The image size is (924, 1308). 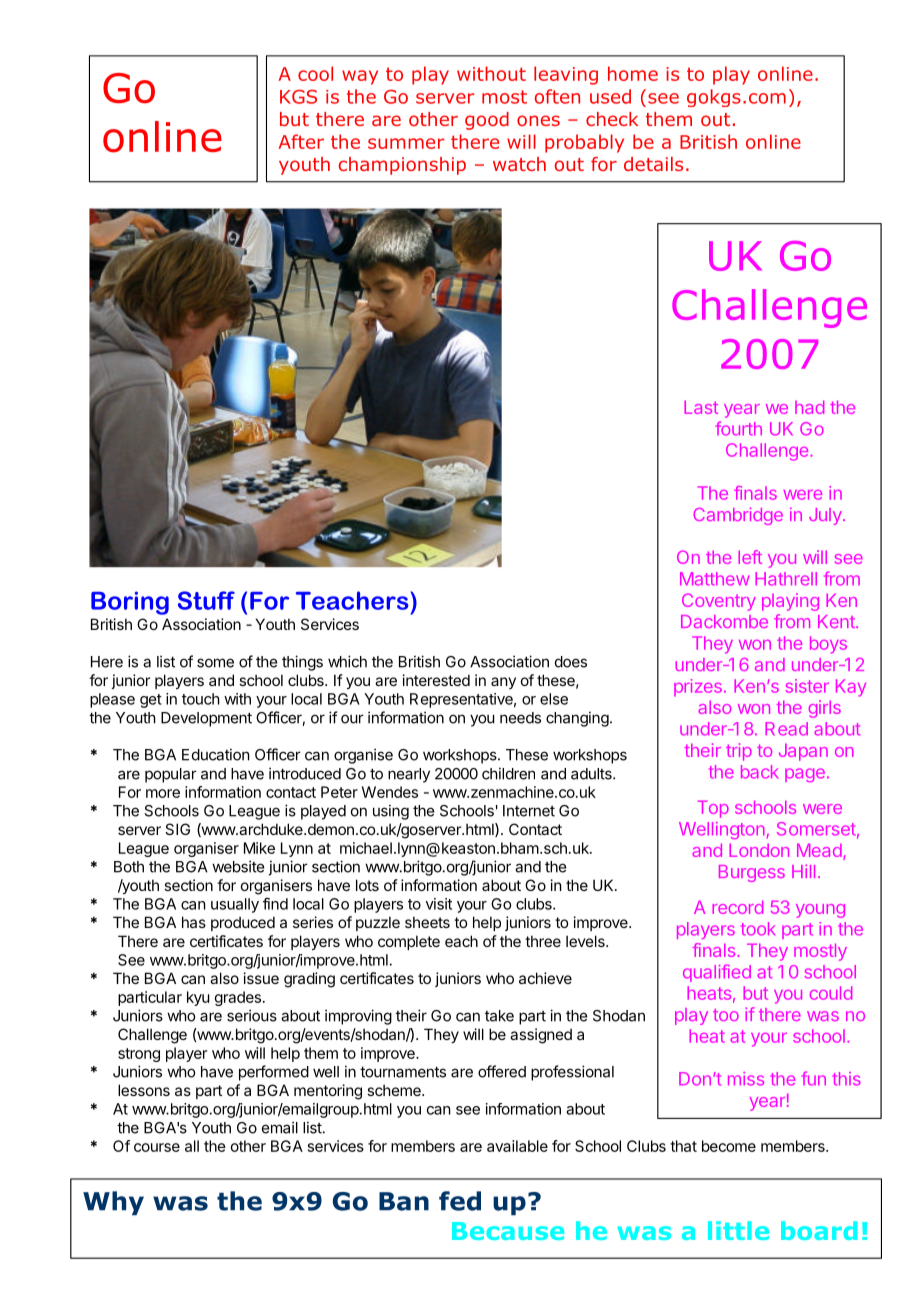 I want to click on fed, so click(x=460, y=1201).
